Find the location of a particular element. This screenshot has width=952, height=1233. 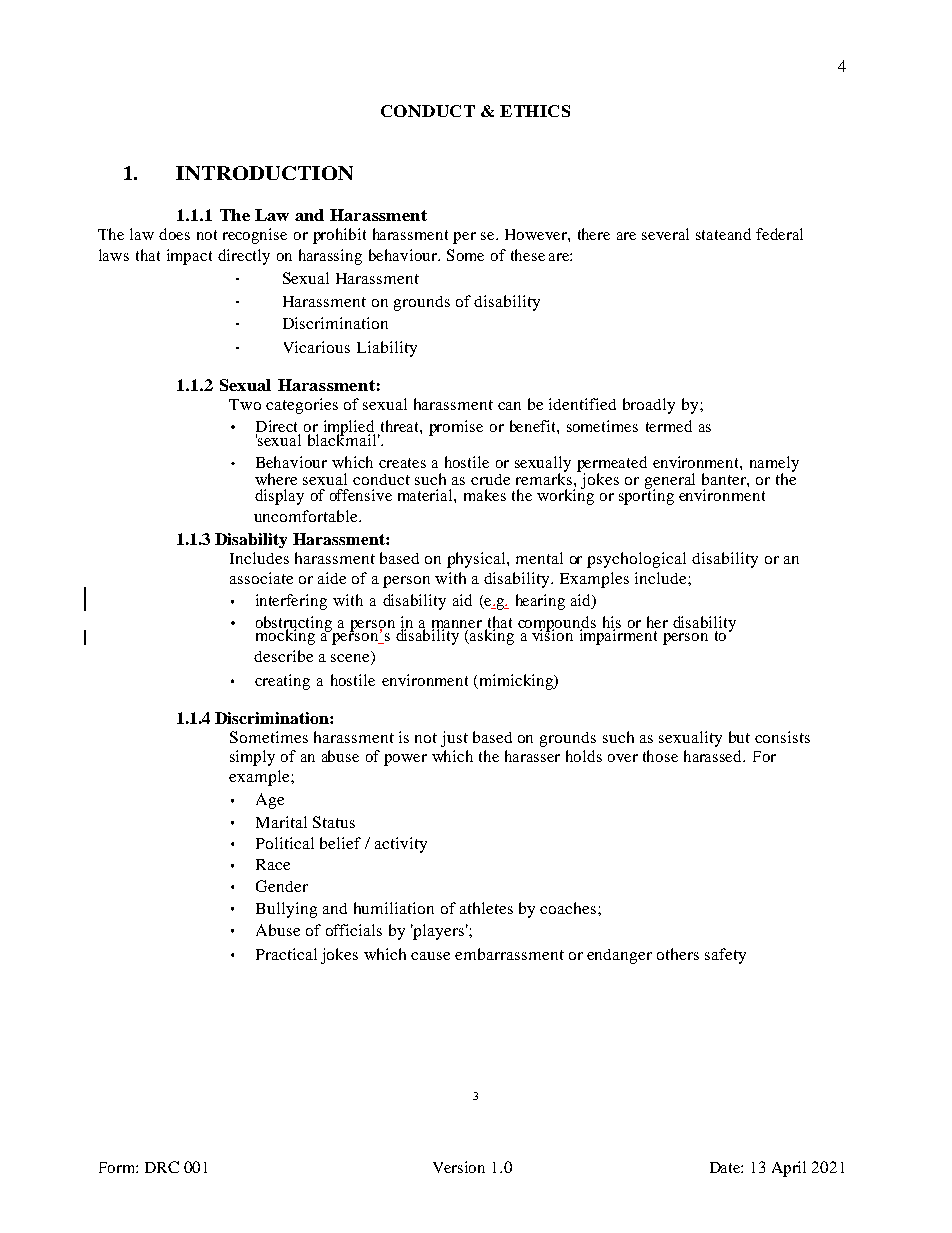

INTRODUCTION is located at coordinates (264, 173).
